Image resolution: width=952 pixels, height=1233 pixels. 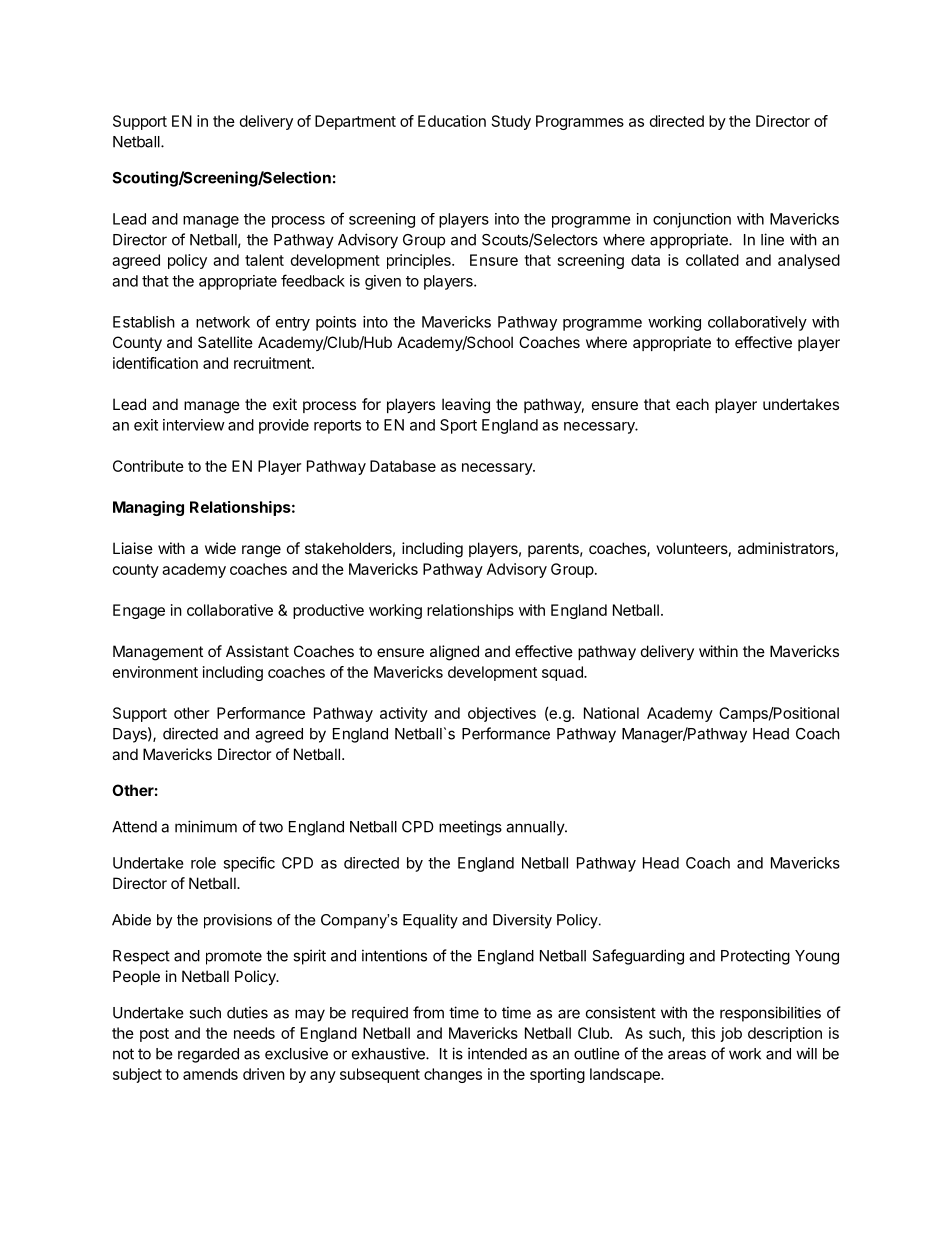 What do you see at coordinates (452, 121) in the screenshot?
I see `Education` at bounding box center [452, 121].
